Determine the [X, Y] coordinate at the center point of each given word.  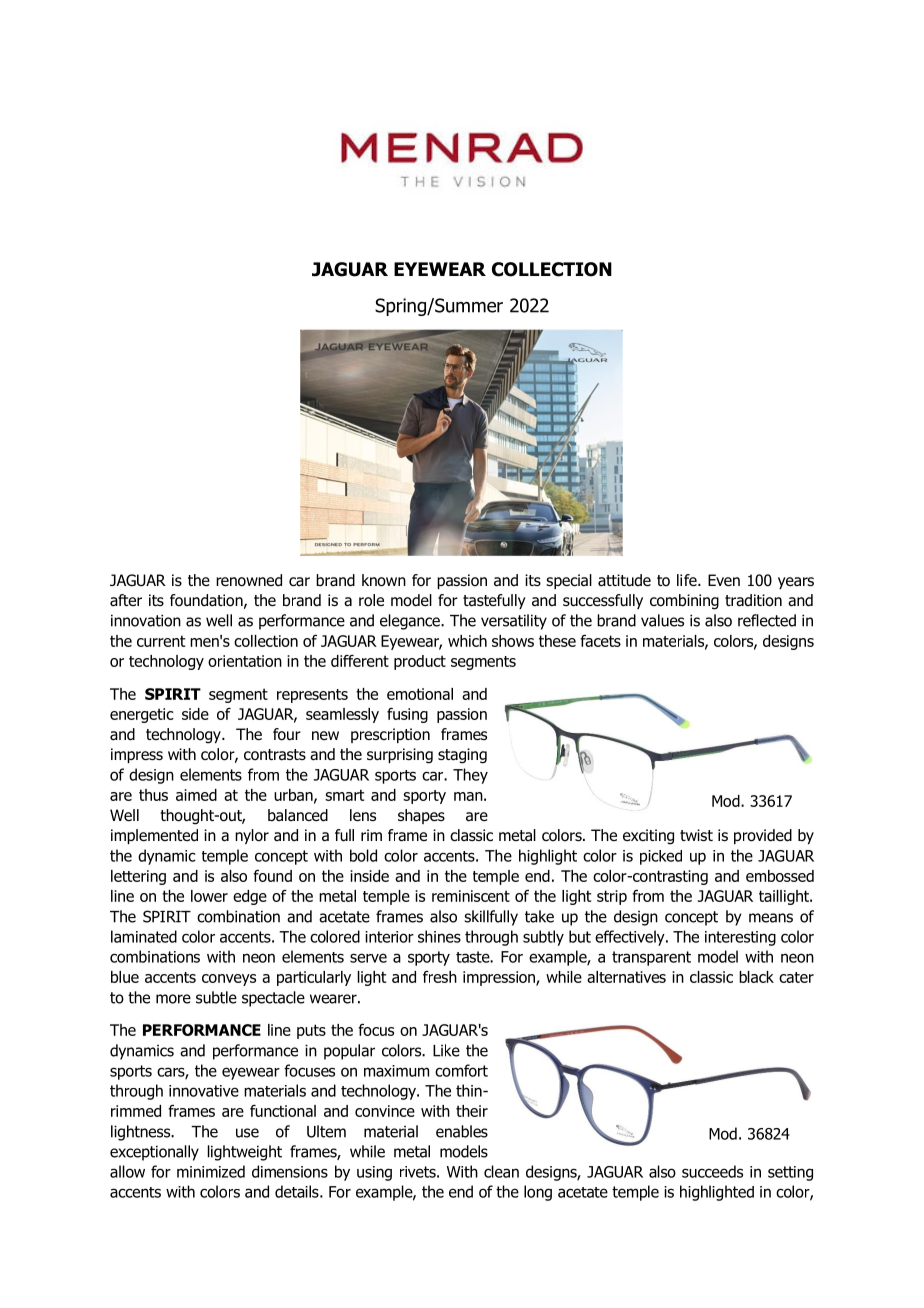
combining [684, 602]
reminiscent [471, 896]
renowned [249, 580]
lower [209, 896]
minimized [211, 1171]
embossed [780, 876]
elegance [411, 622]
